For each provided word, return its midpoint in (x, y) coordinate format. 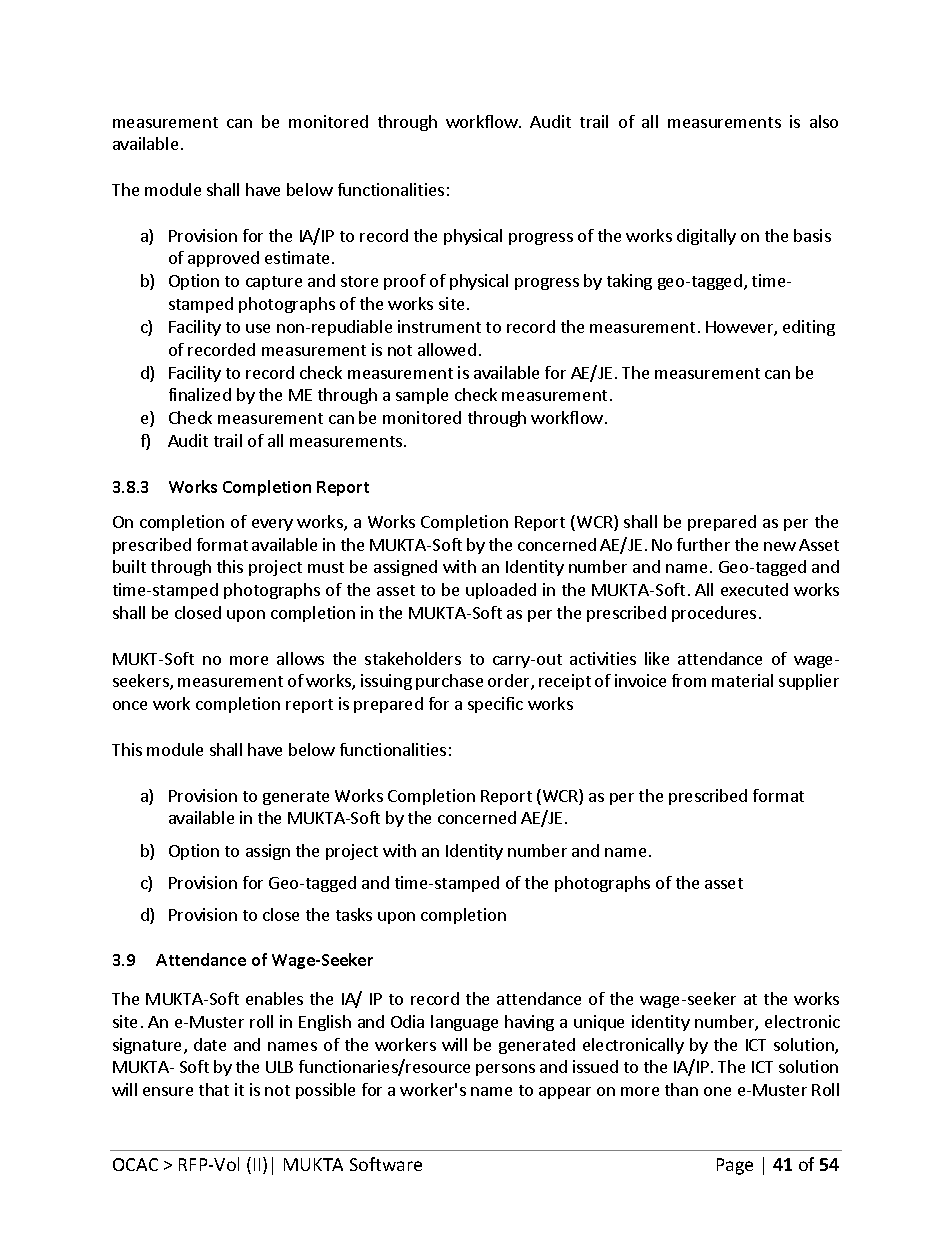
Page (735, 1166)
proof (405, 282)
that (214, 1089)
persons (505, 1070)
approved (223, 259)
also (824, 121)
